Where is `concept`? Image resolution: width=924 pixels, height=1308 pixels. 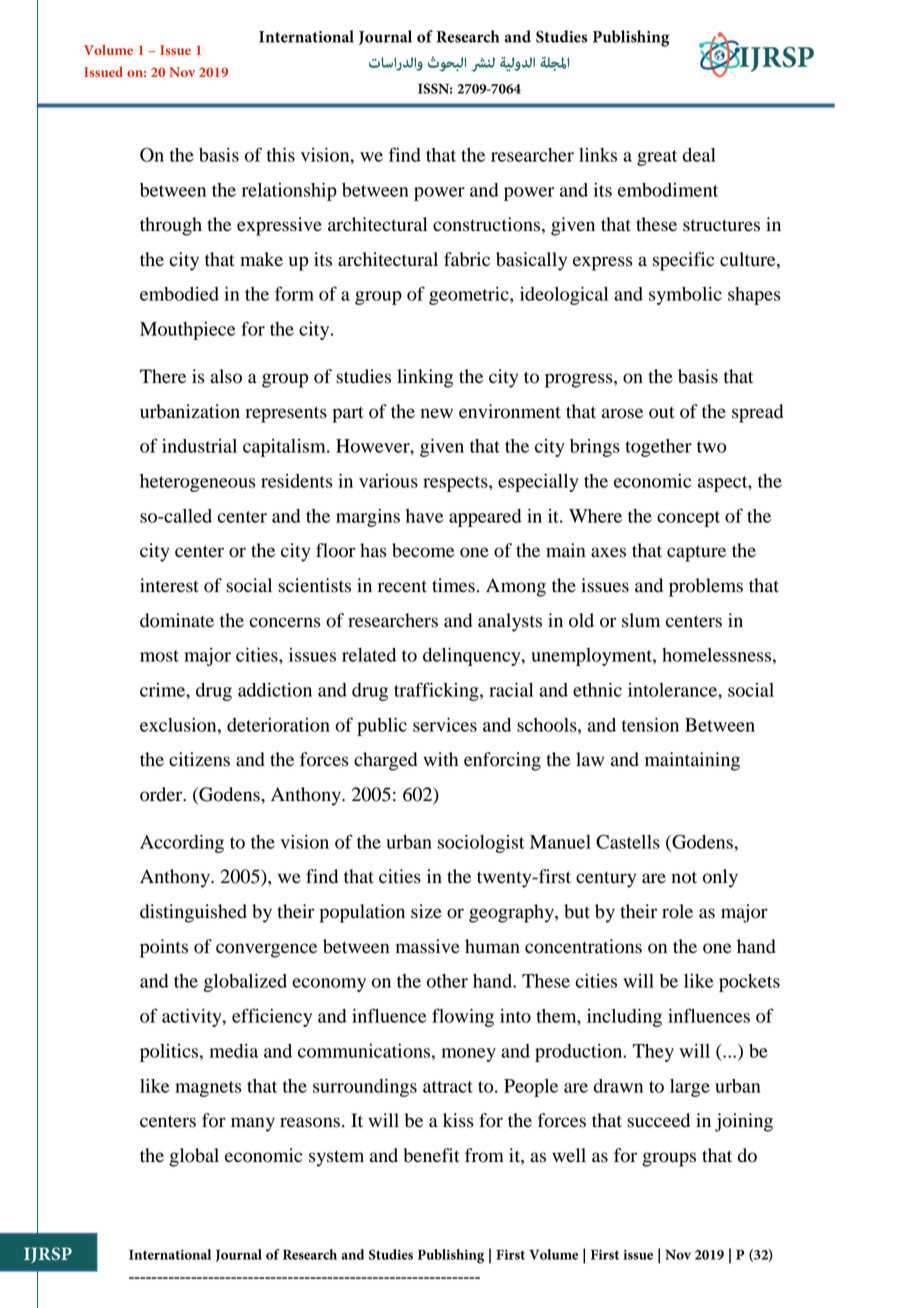
concept is located at coordinates (688, 519).
